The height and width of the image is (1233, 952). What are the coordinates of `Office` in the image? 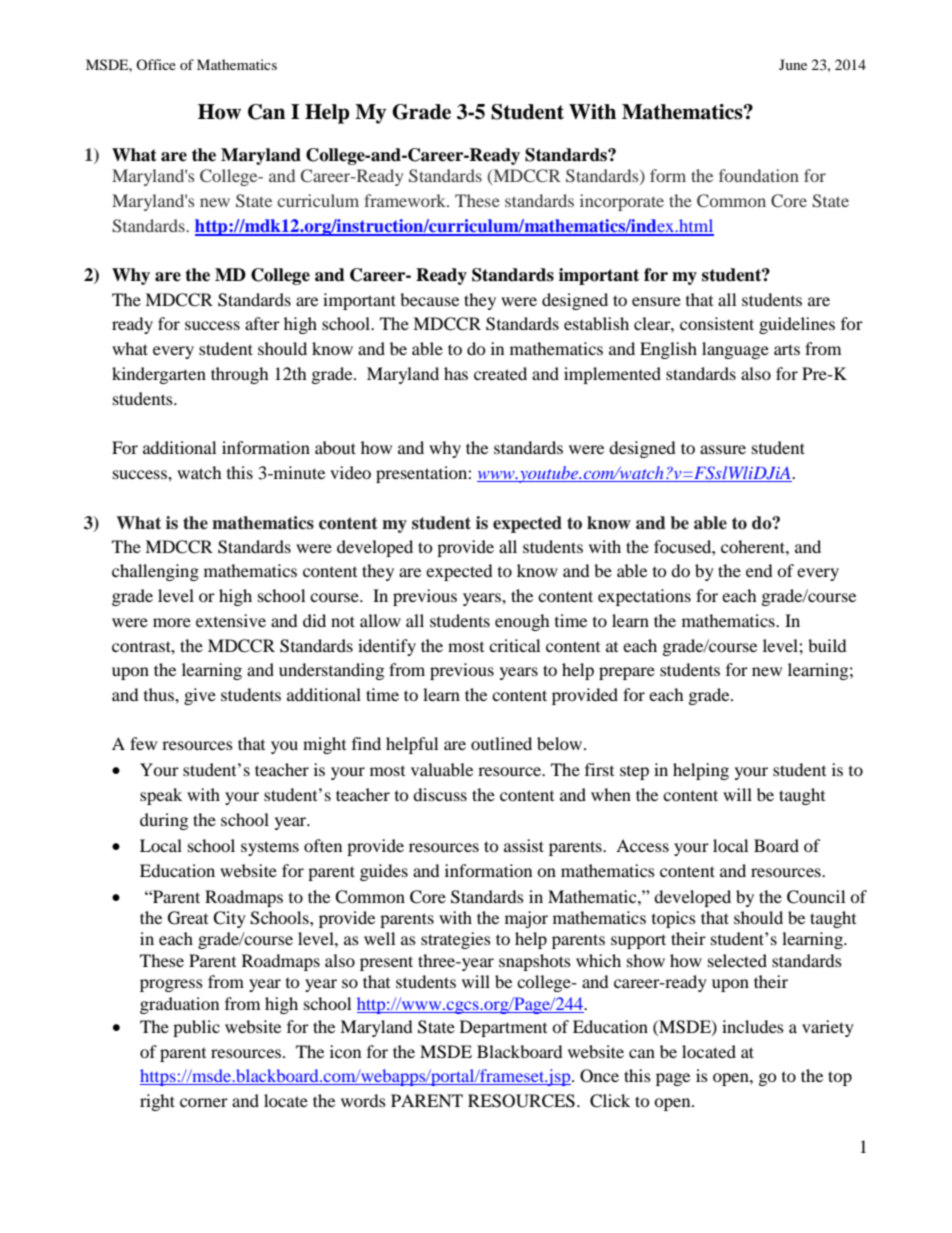 It's located at (156, 64).
